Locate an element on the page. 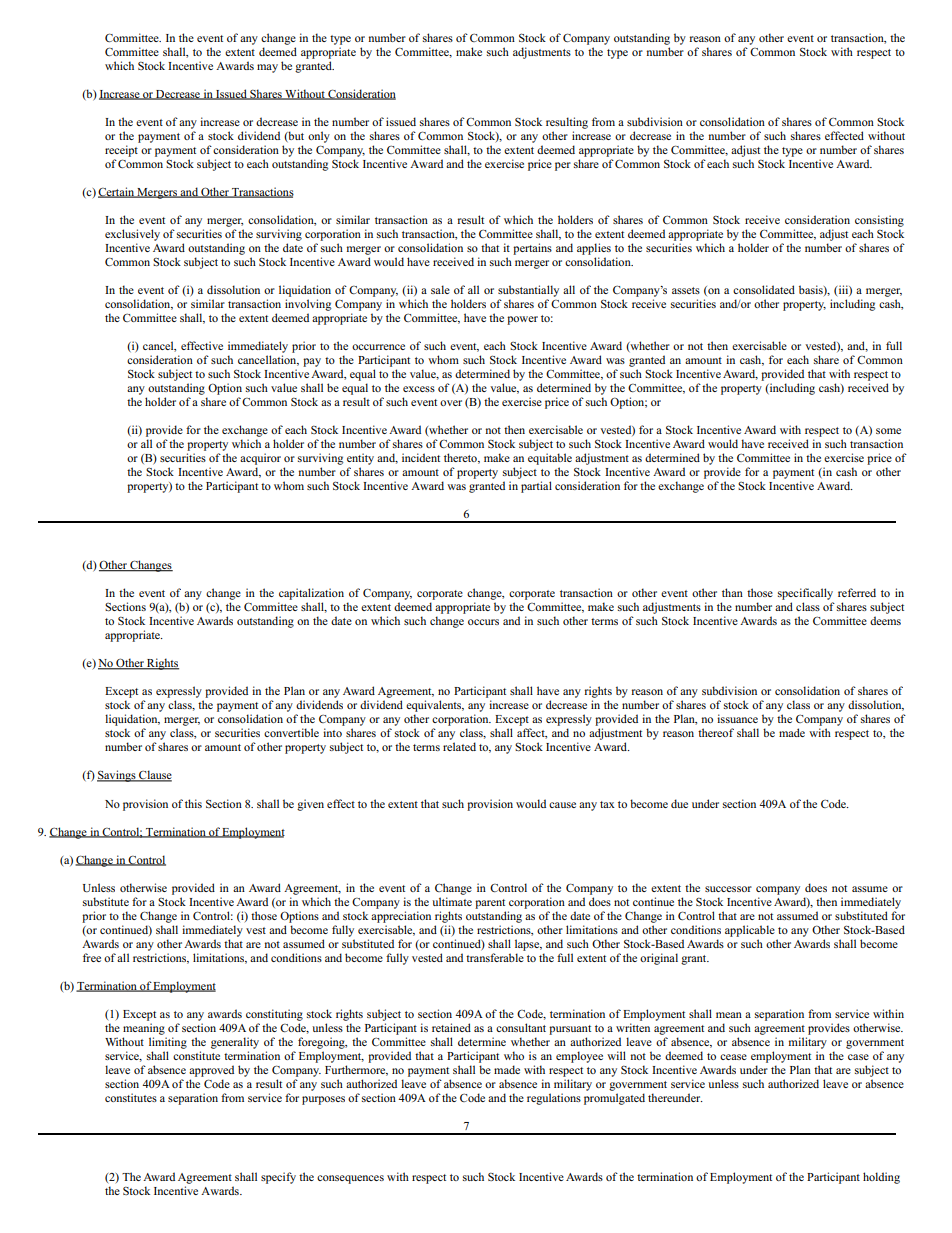  specifically is located at coordinates (805, 594).
